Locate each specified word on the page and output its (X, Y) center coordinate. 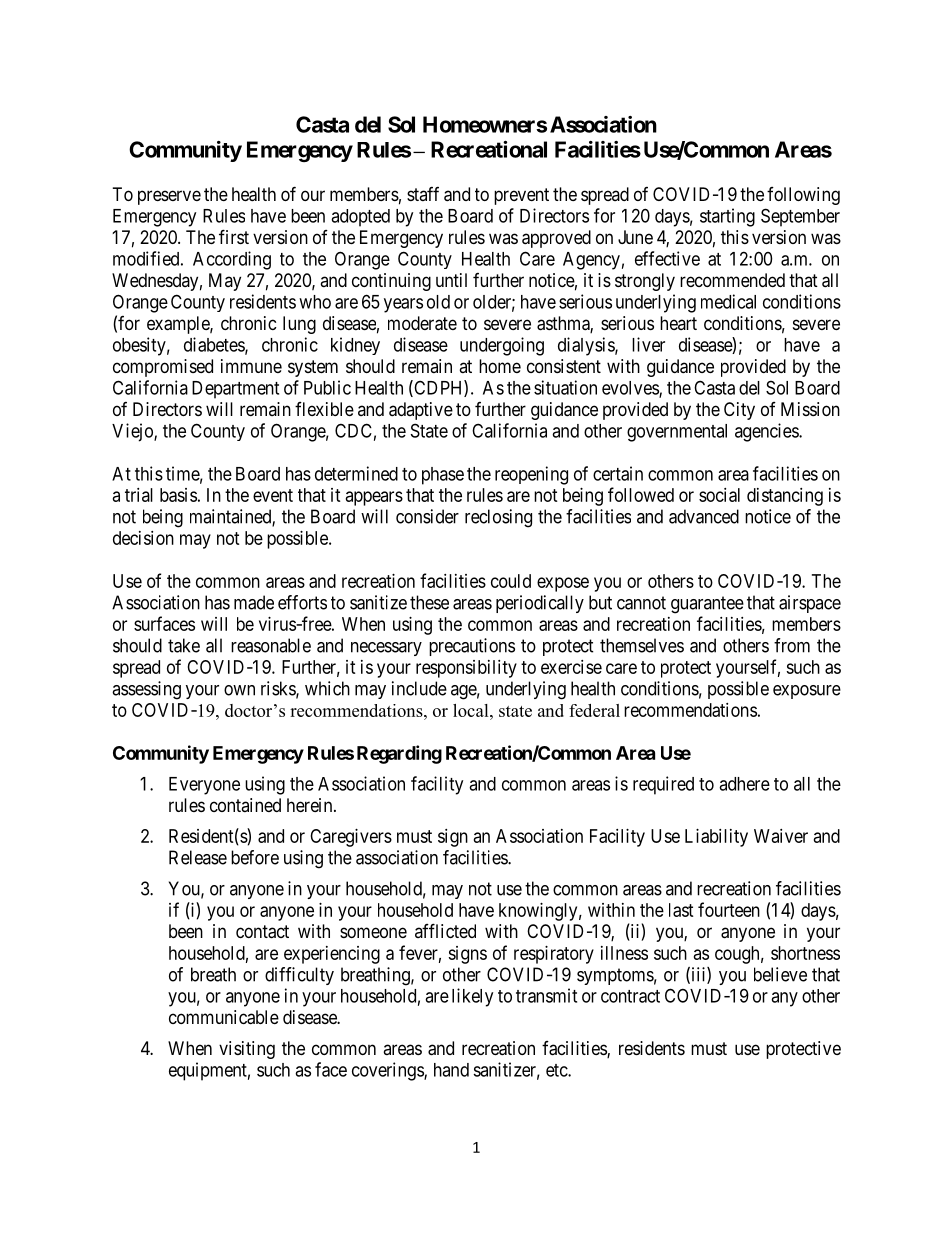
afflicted (445, 930)
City (739, 411)
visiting (247, 1050)
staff (423, 194)
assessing (146, 690)
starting (727, 217)
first (234, 236)
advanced (704, 516)
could (511, 581)
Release (198, 857)
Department (235, 390)
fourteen (729, 909)
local (472, 710)
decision (143, 538)
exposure (807, 692)
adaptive (421, 411)
